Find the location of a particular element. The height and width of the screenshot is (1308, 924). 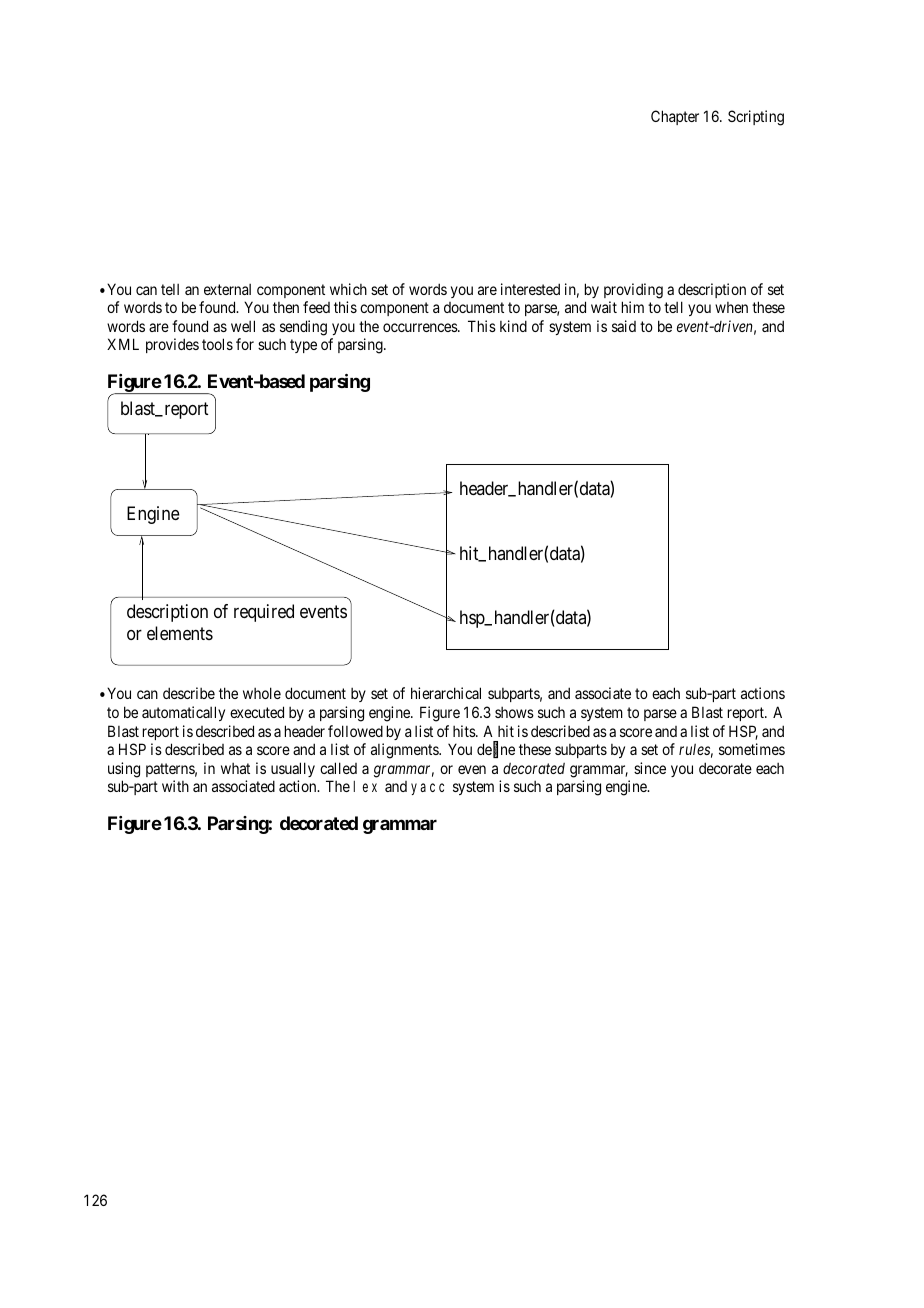

shows is located at coordinates (514, 712).
